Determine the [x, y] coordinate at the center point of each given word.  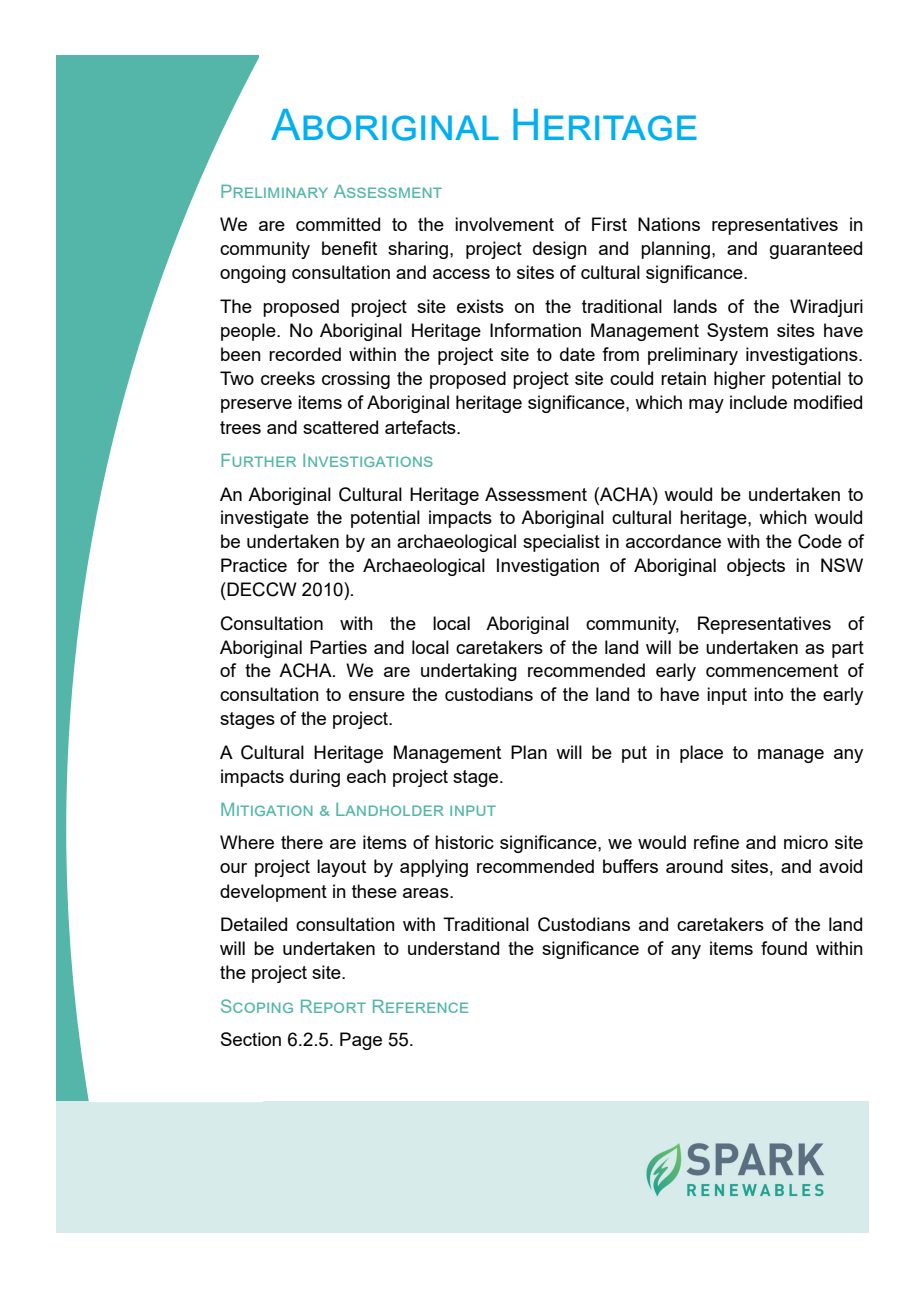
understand [453, 948]
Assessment [536, 494]
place [701, 754]
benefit [349, 248]
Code [820, 541]
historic [464, 842]
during [315, 778]
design [560, 250]
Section [251, 1039]
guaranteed [816, 250]
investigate [265, 519]
